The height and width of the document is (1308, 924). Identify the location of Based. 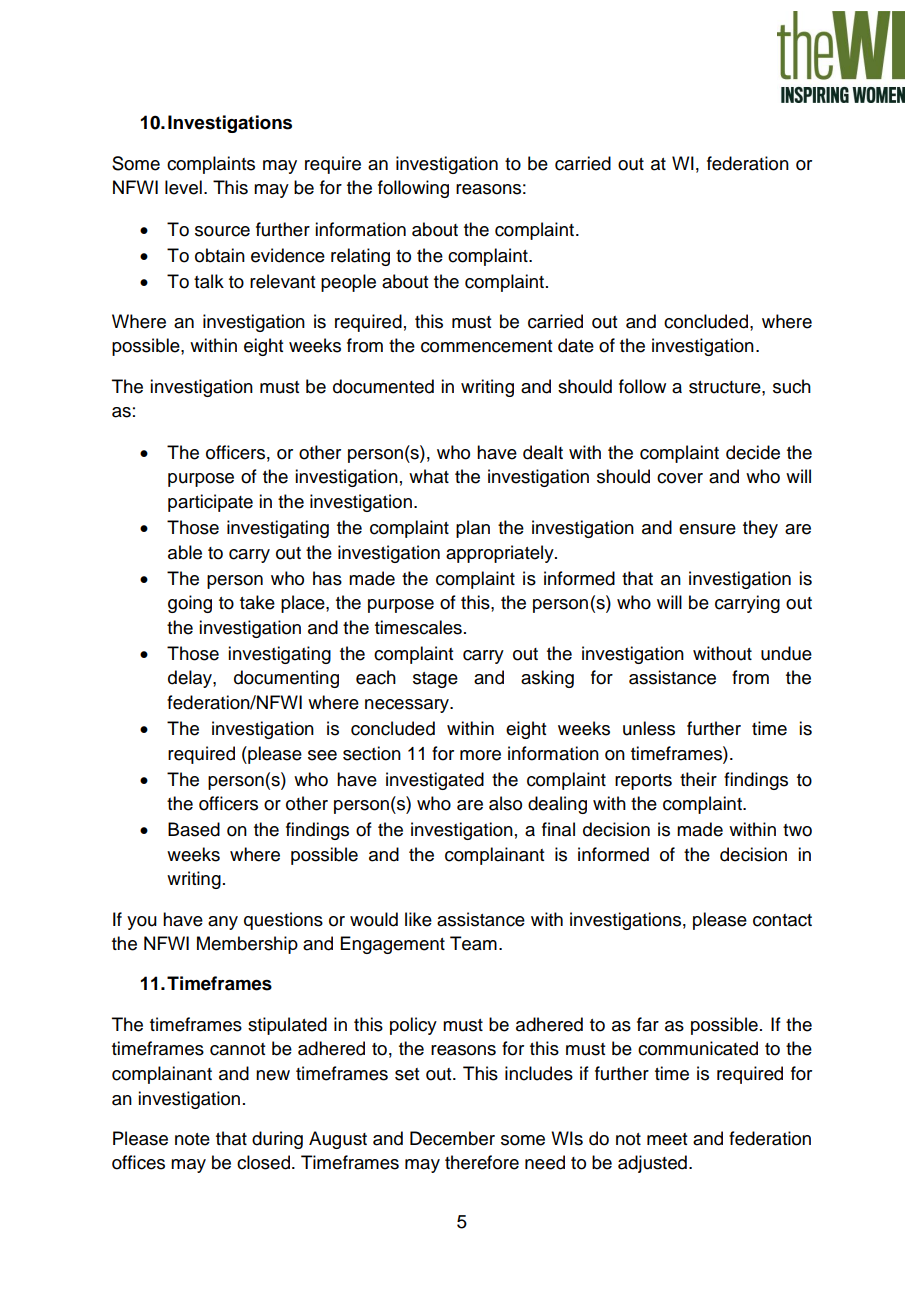
(194, 829).
